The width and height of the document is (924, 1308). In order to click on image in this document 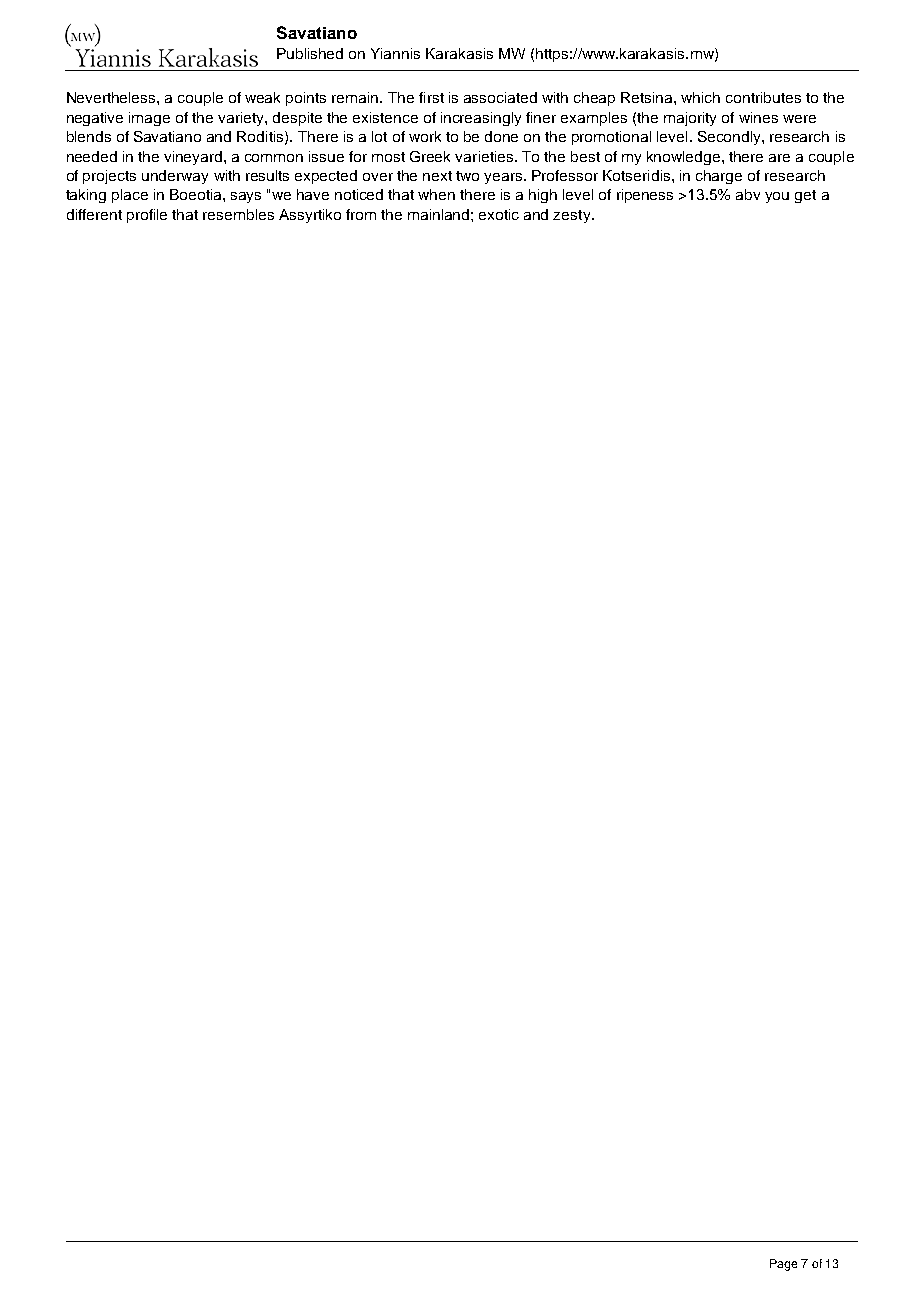, I will do `click(149, 119)`.
